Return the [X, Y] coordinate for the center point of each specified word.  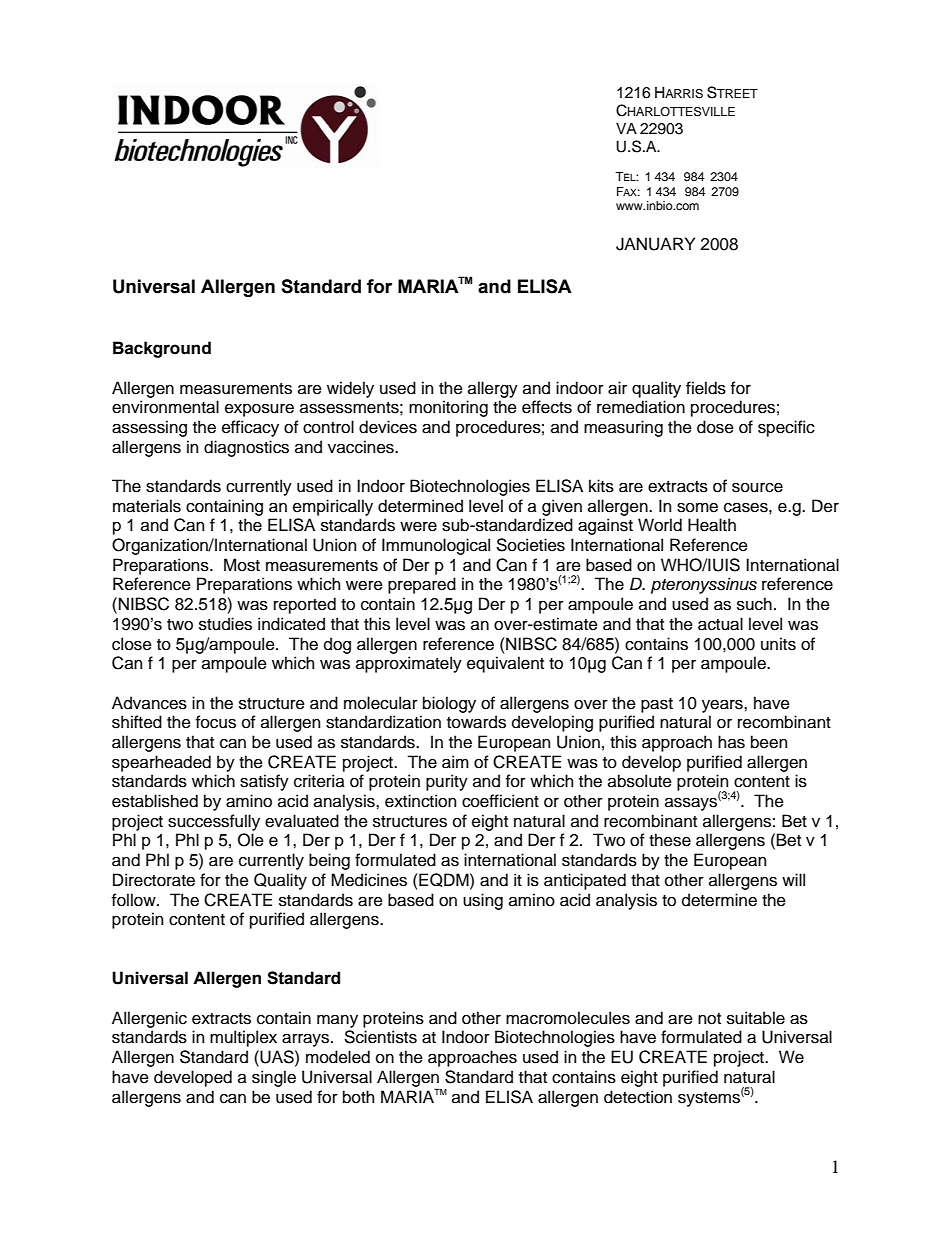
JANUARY [655, 244]
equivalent [505, 664]
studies [225, 624]
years [723, 706]
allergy [493, 389]
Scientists [380, 1037]
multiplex [243, 1038]
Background [162, 349]
